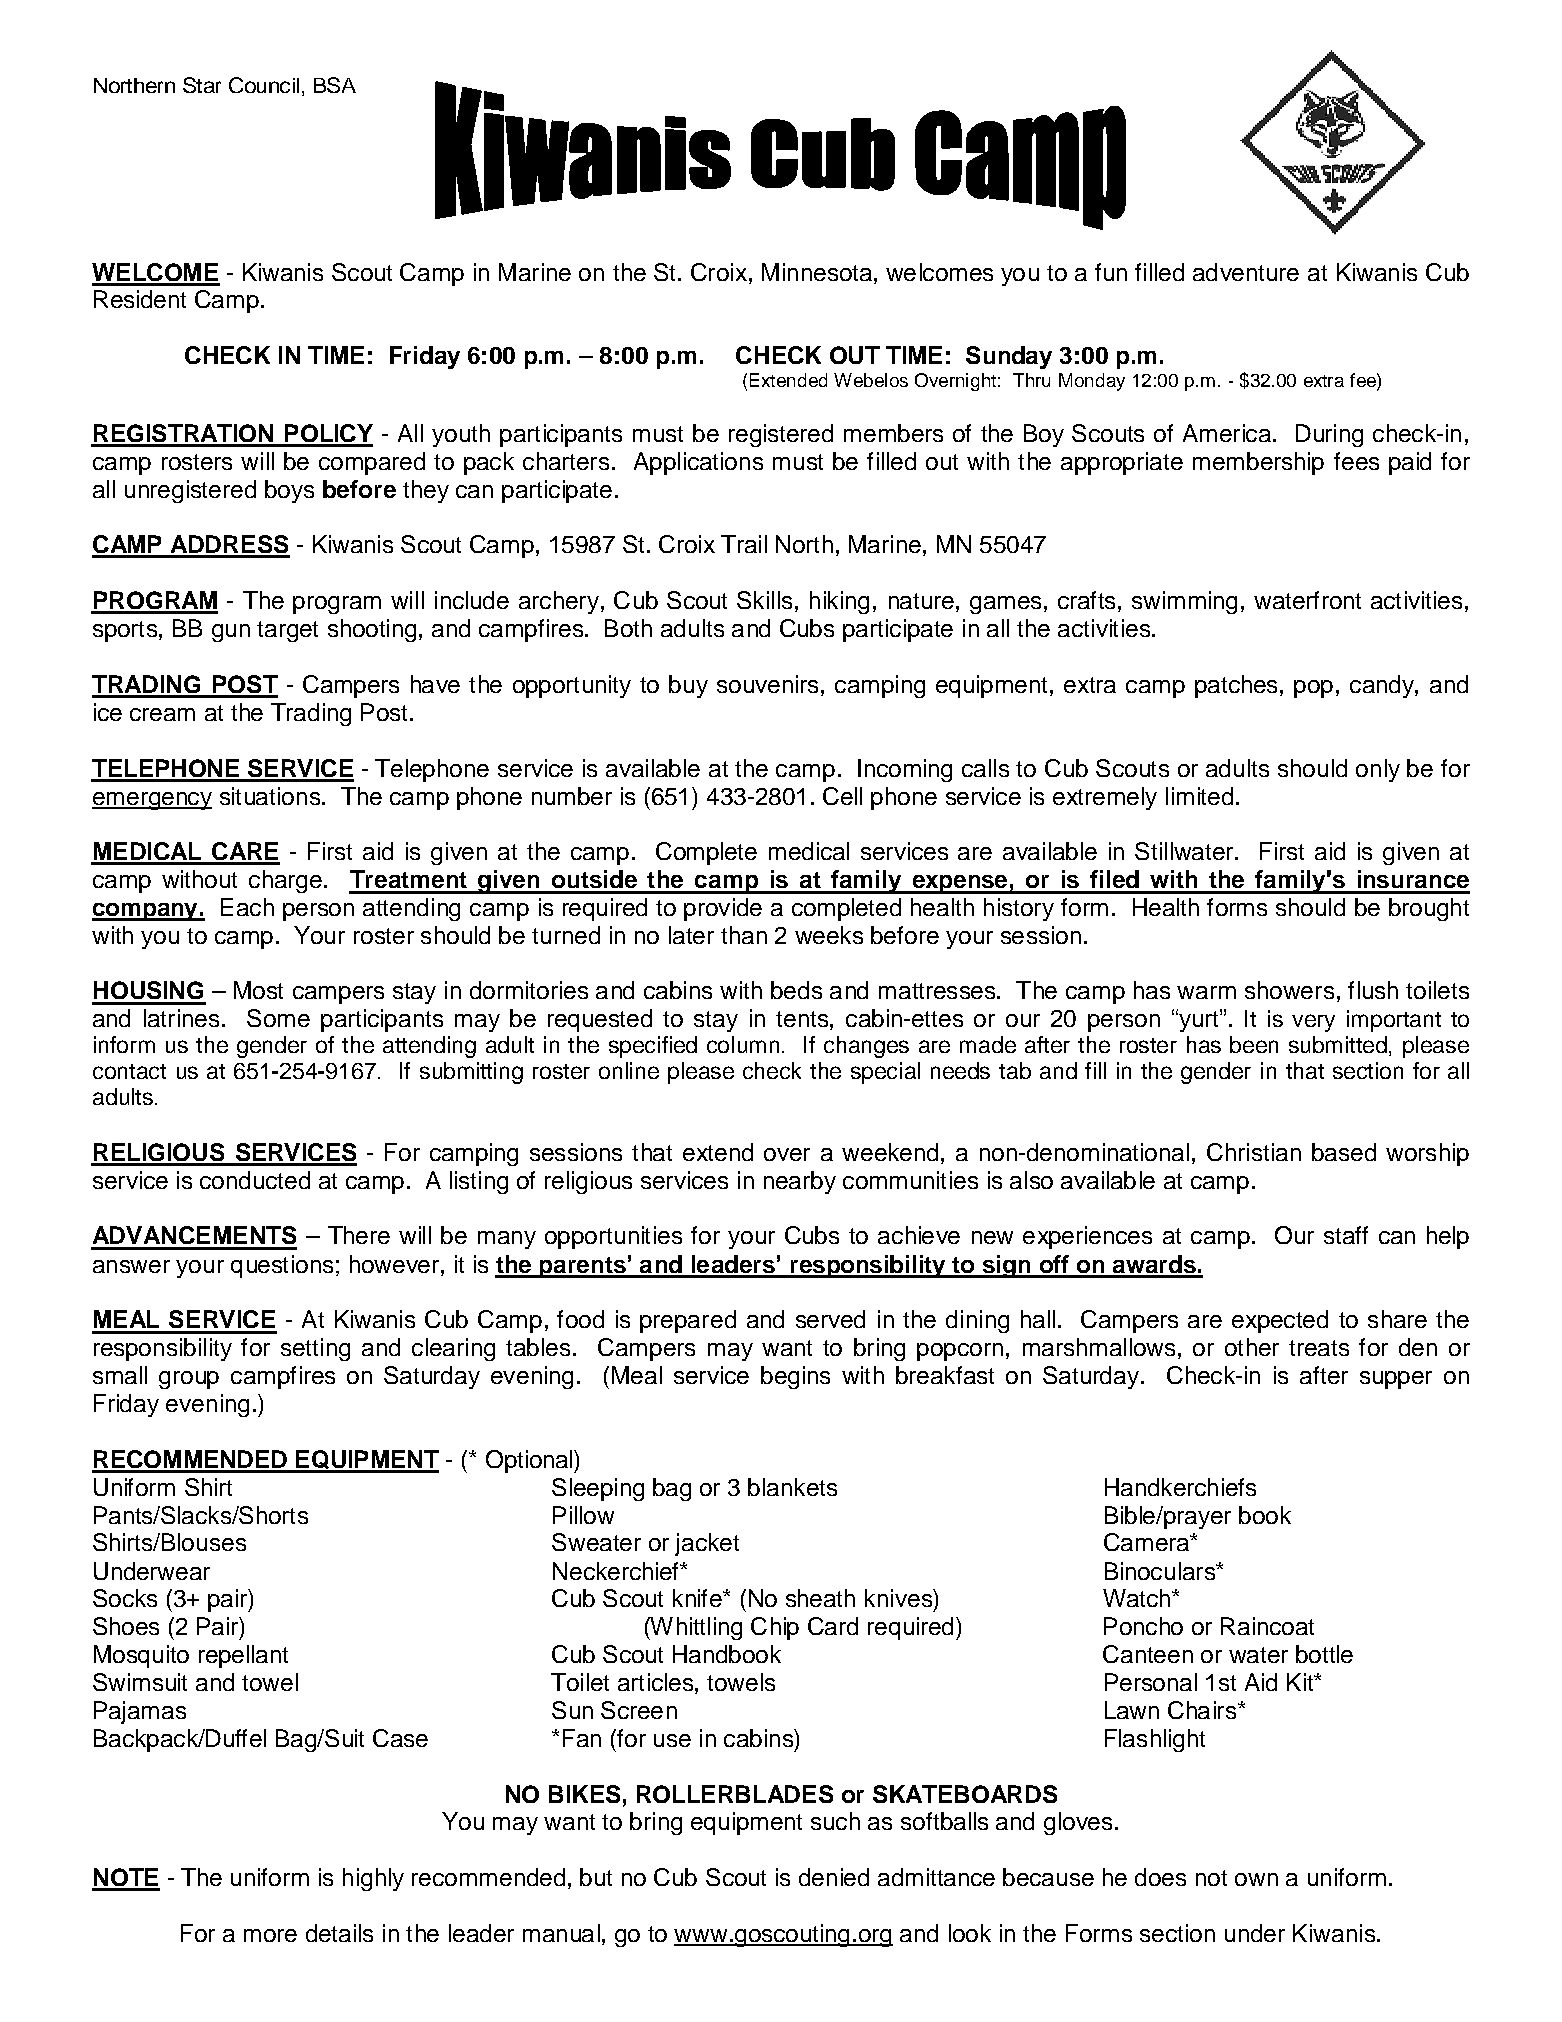 The width and height of the screenshot is (1562, 2022). I want to click on tents, so click(802, 1019).
